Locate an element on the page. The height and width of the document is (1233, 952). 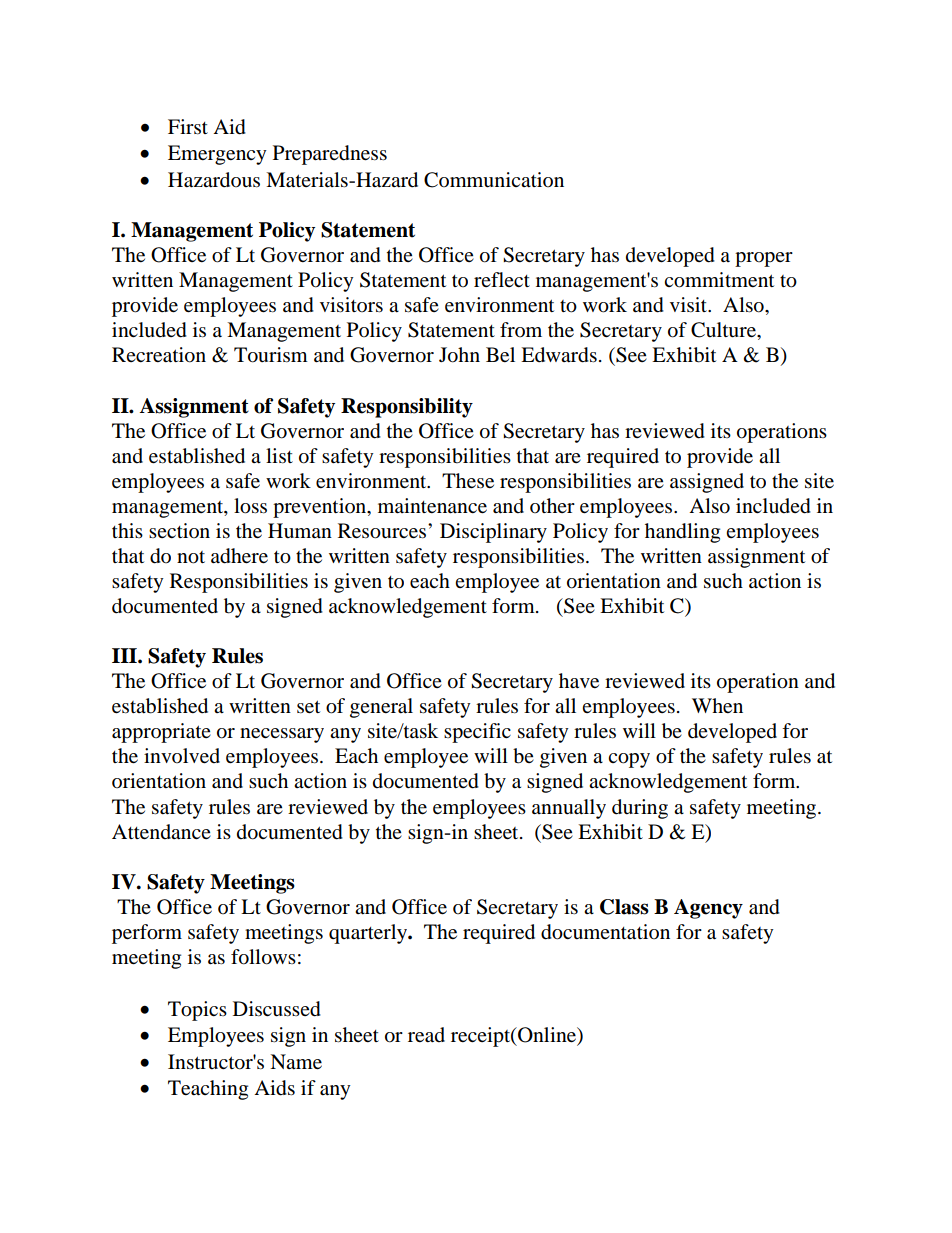
proper is located at coordinates (764, 259).
